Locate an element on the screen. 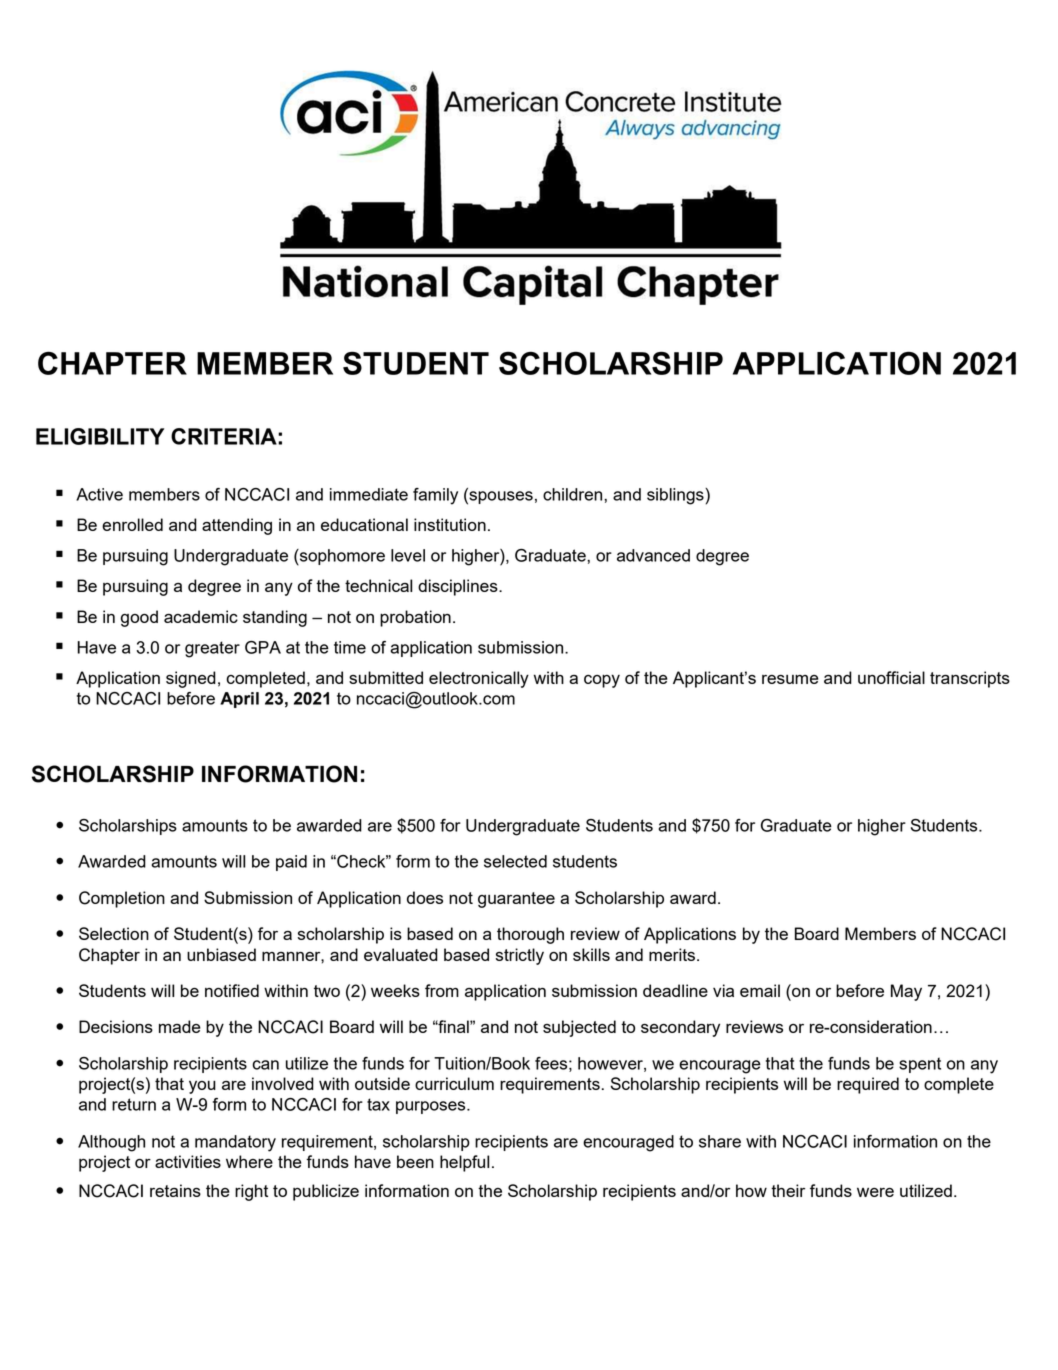 This screenshot has height=1370, width=1058. May is located at coordinates (906, 992).
